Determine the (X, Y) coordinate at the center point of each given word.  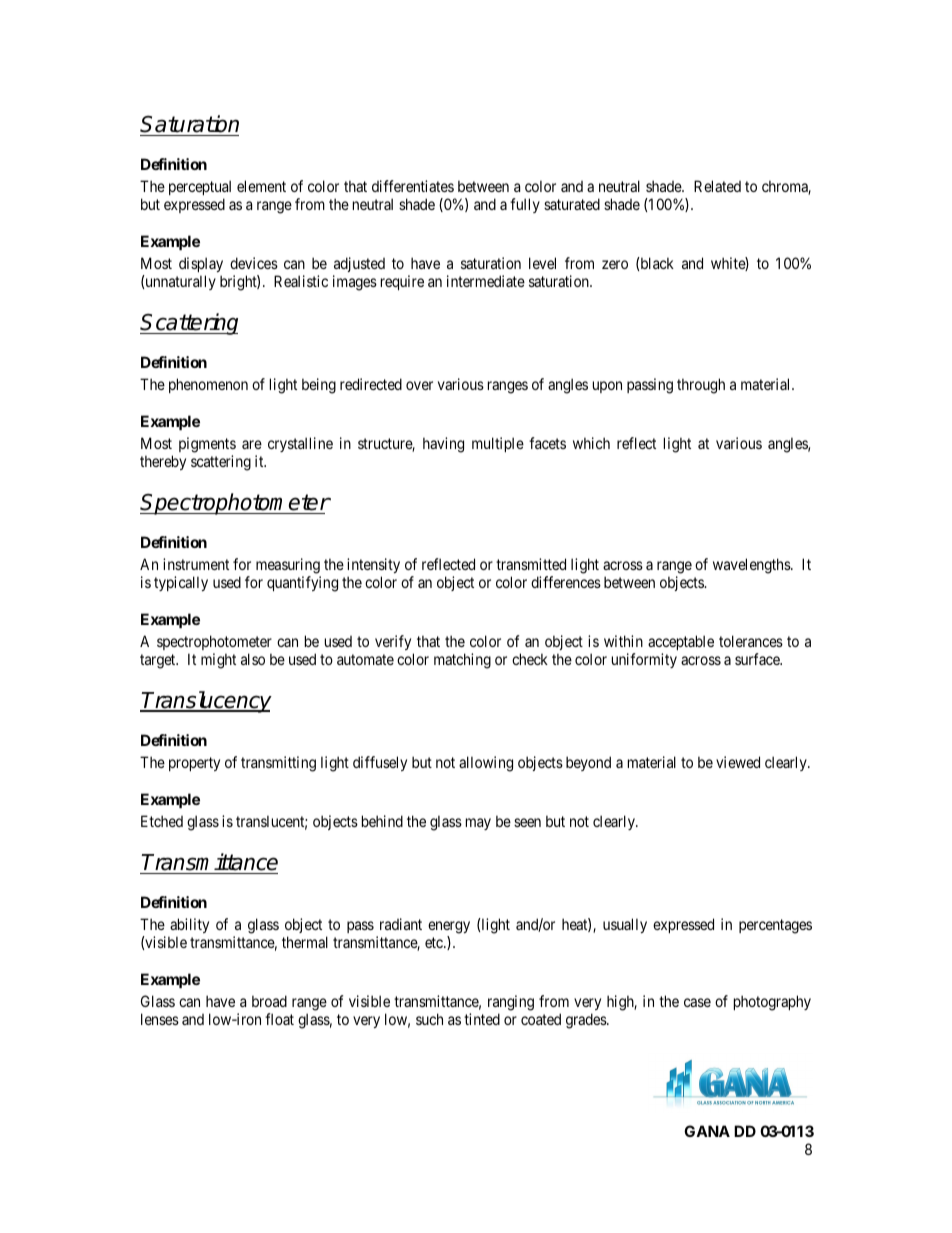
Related (717, 186)
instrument (196, 564)
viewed (738, 762)
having (443, 445)
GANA (707, 1131)
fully (525, 205)
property (194, 764)
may (478, 824)
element (261, 186)
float (279, 1019)
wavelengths (752, 566)
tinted (482, 1019)
